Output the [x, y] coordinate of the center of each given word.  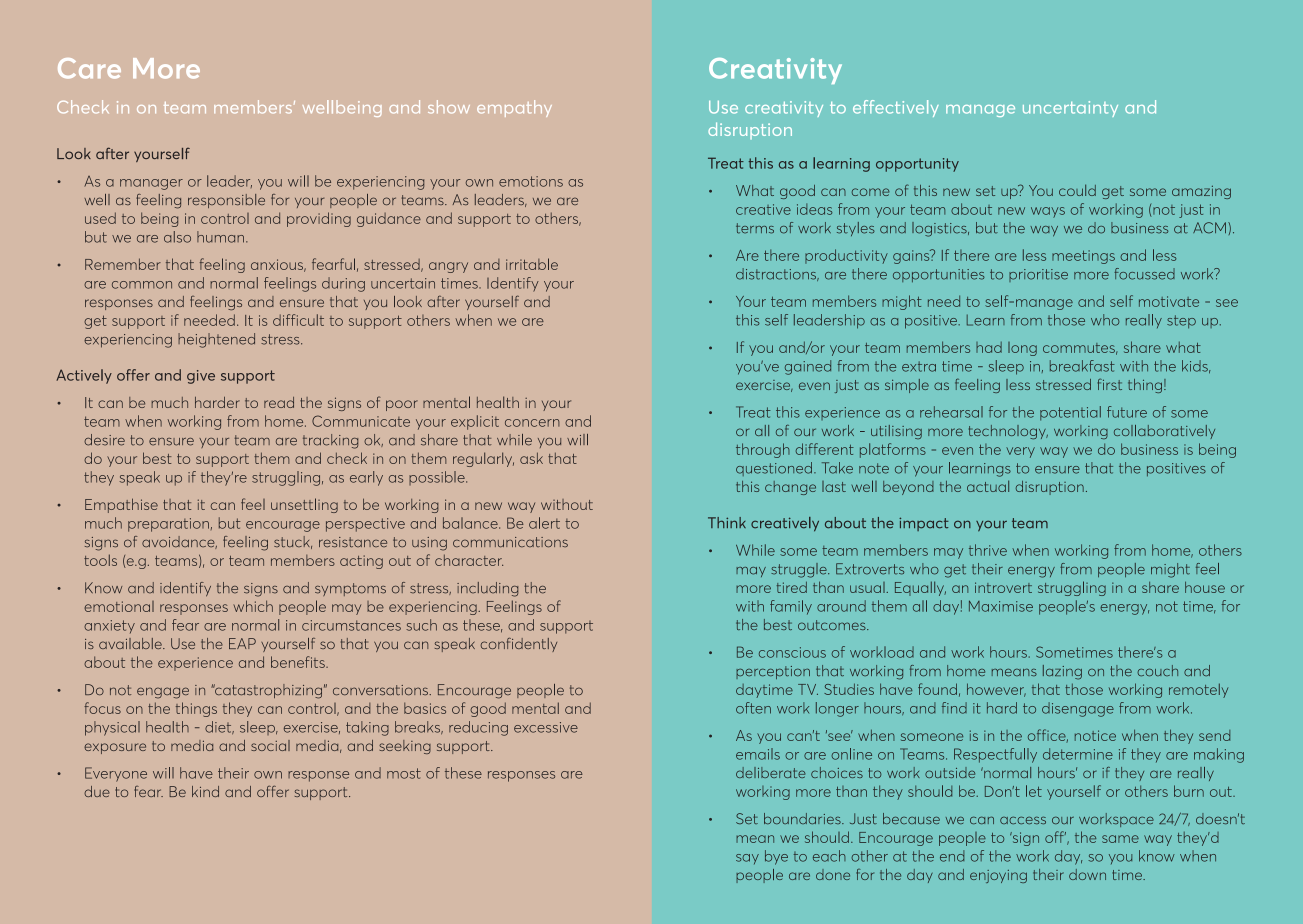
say [747, 859]
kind [205, 791]
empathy [514, 108]
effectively [896, 108]
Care [89, 68]
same [1120, 839]
